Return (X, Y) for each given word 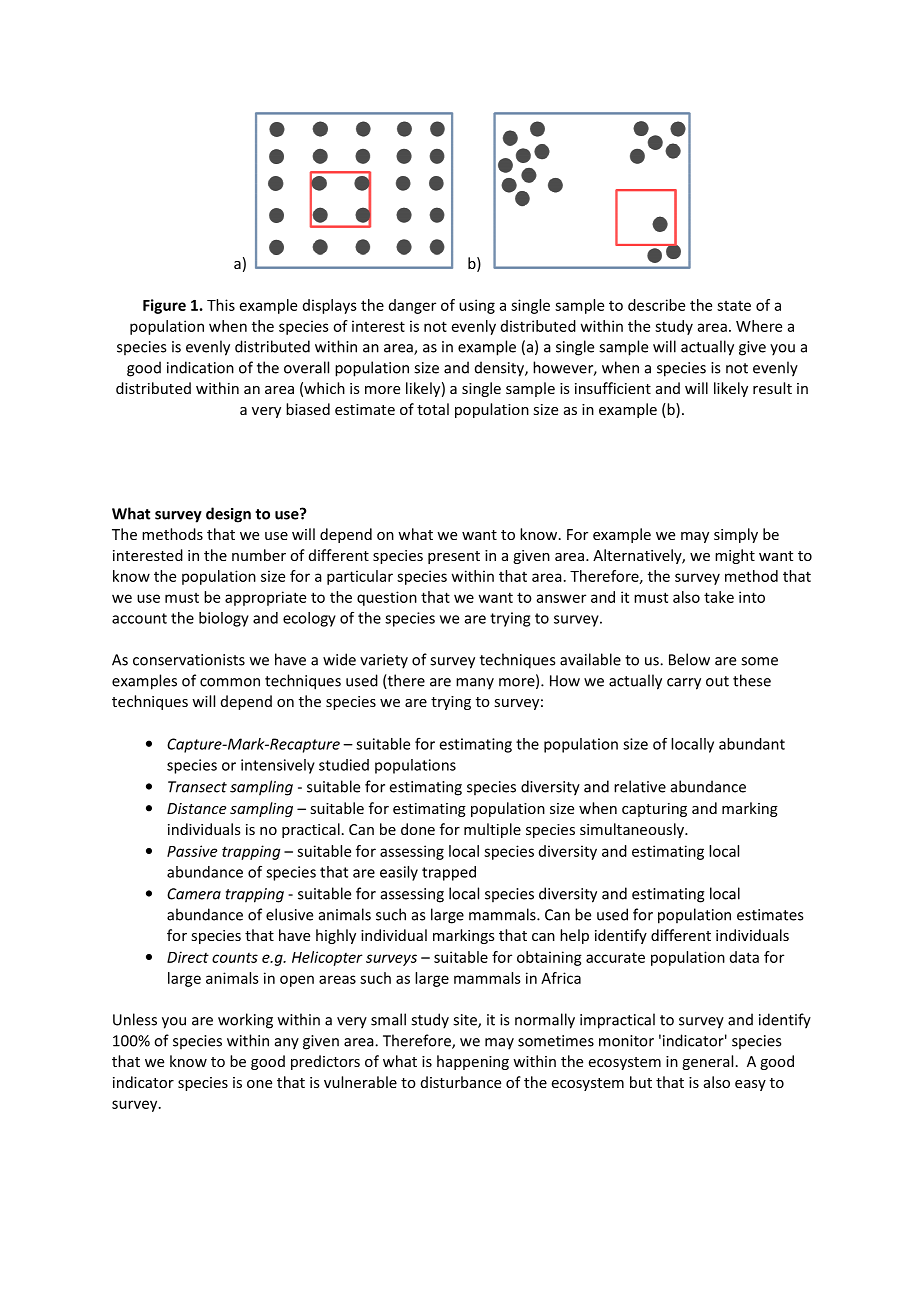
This (221, 305)
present (454, 557)
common (230, 682)
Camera (194, 894)
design (228, 515)
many (475, 684)
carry (684, 684)
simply (736, 535)
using (477, 306)
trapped (449, 873)
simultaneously (633, 830)
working (245, 1021)
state (734, 306)
